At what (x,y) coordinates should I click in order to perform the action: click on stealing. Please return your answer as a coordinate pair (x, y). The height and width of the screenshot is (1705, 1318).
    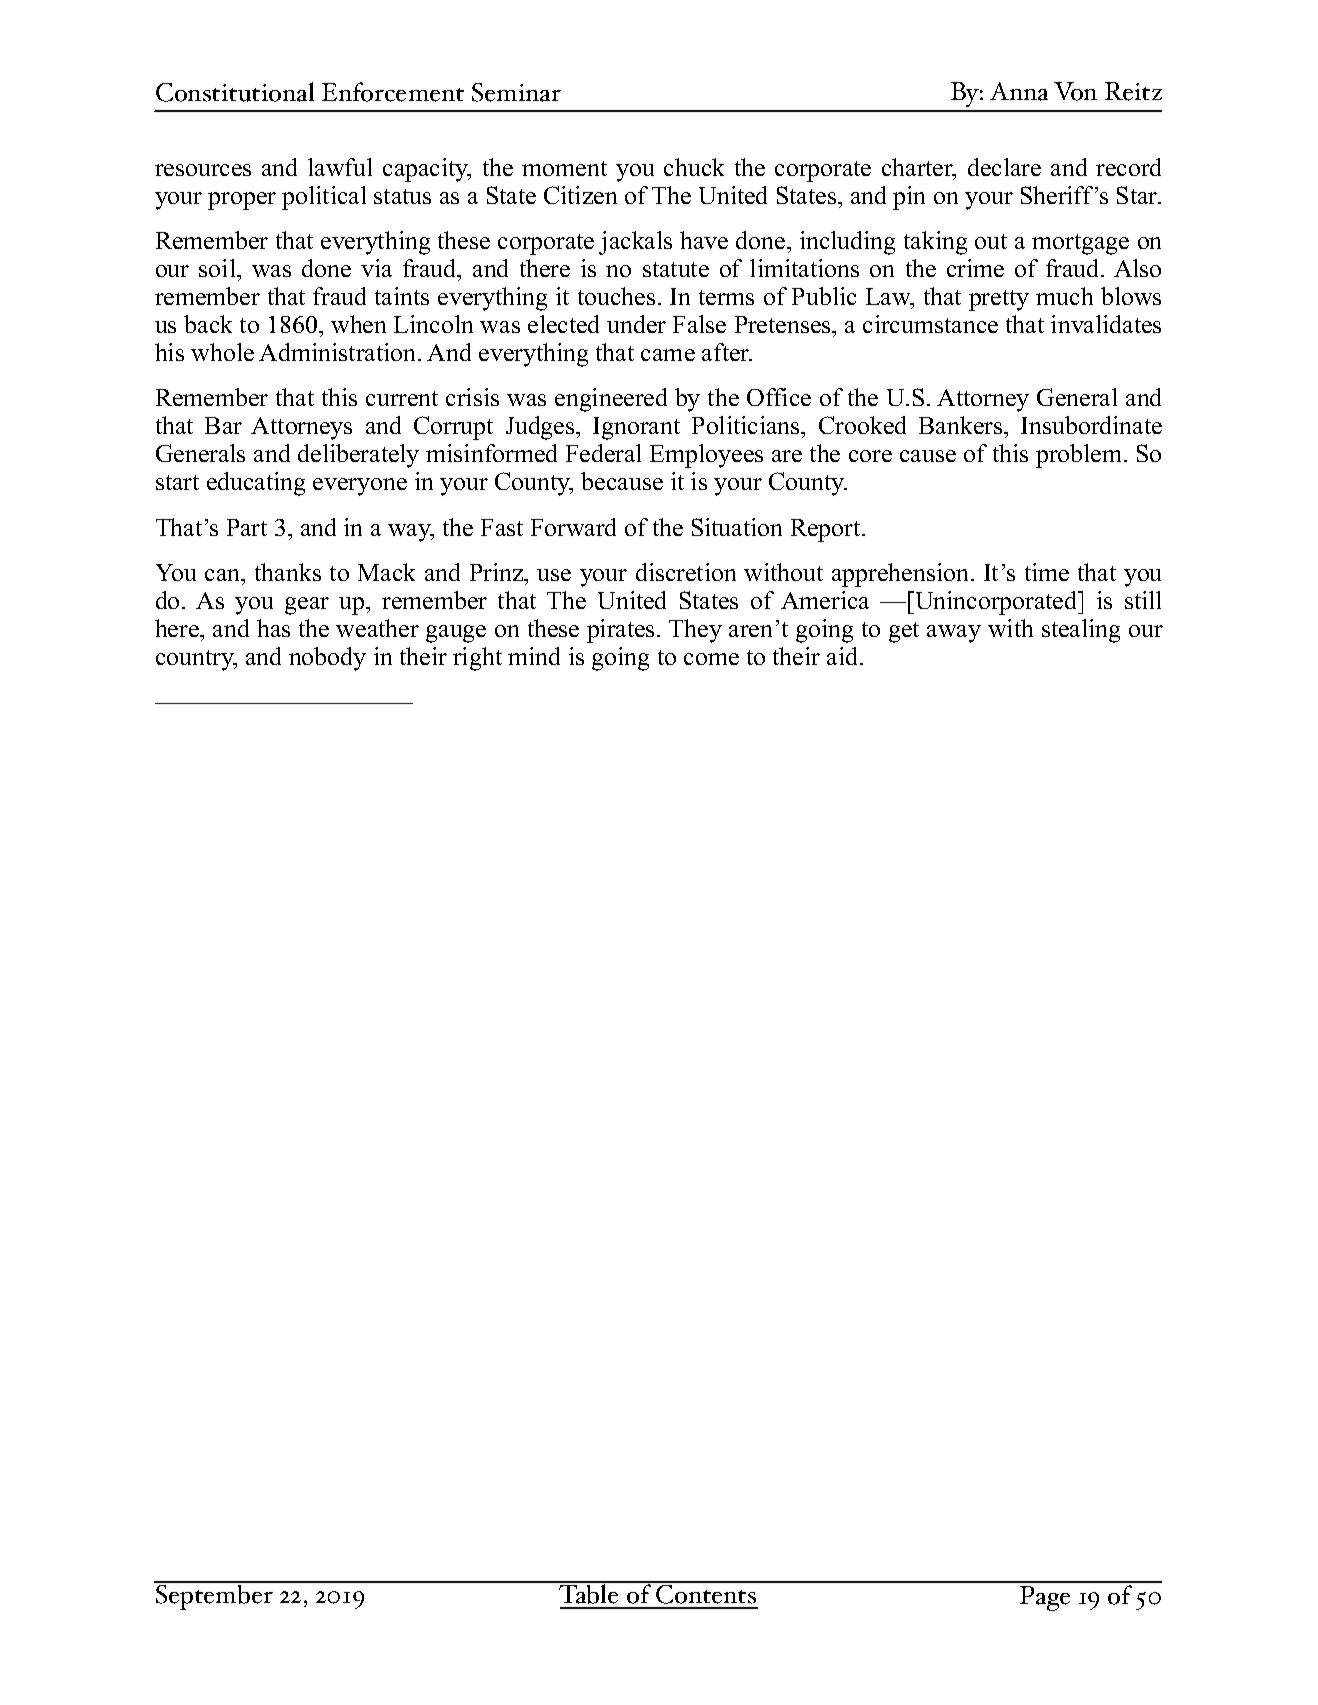
    Looking at the image, I should click on (1081, 631).
